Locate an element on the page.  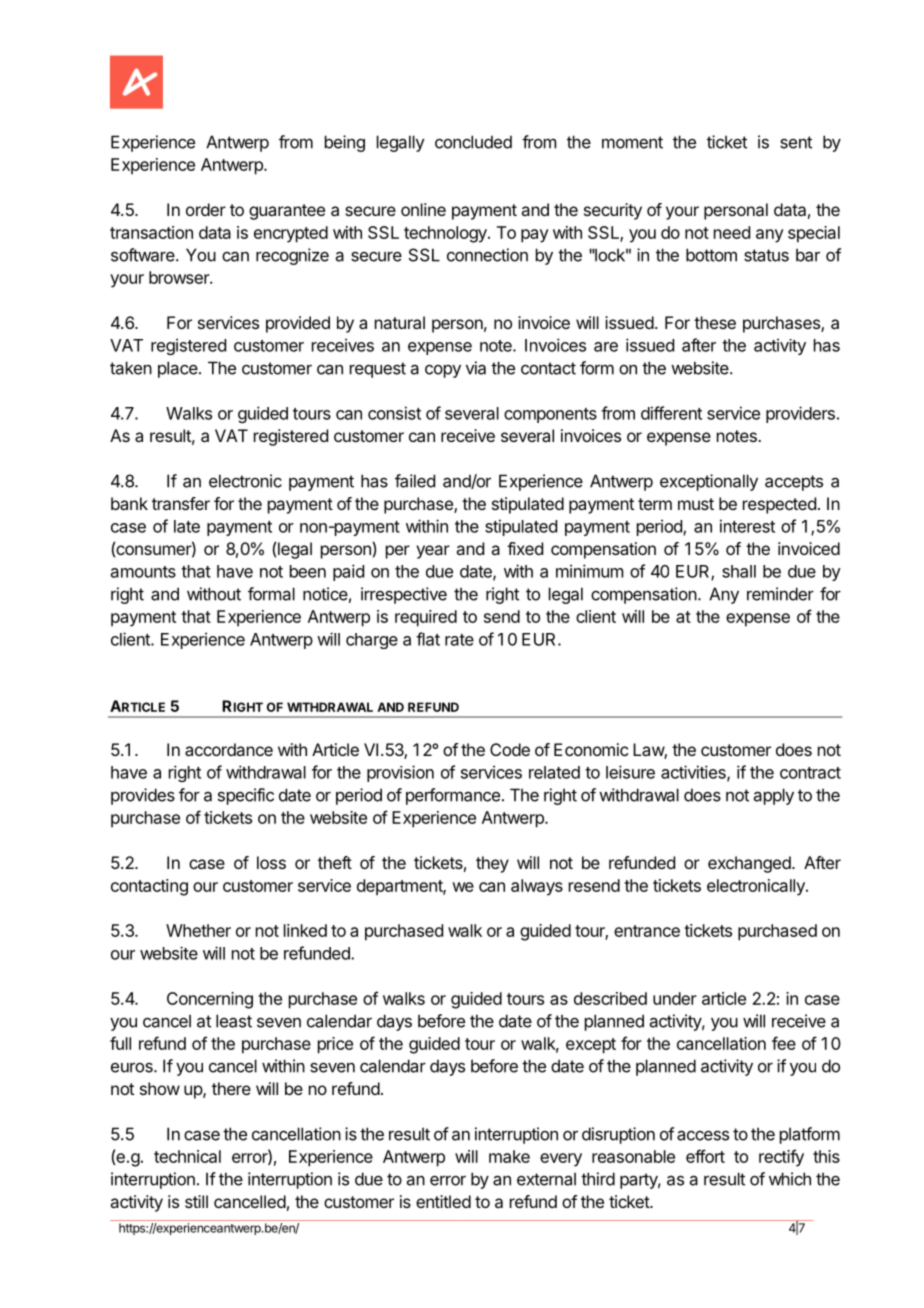
transfer is located at coordinates (181, 503).
